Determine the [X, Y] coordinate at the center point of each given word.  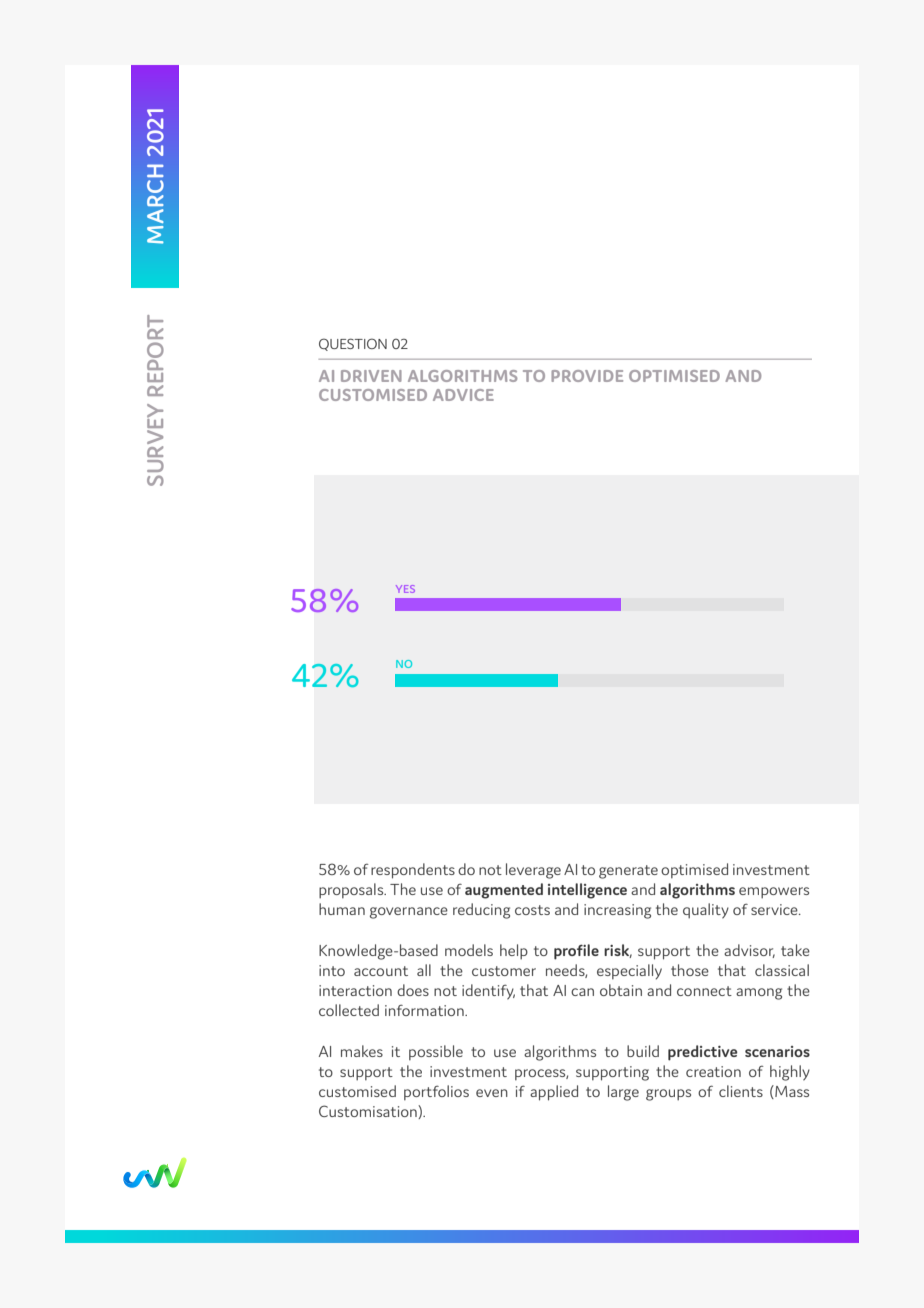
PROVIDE [587, 376]
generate [628, 872]
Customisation [369, 1112]
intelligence [587, 891]
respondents [413, 871]
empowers [774, 893]
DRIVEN [371, 376]
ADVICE [463, 395]
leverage [533, 871]
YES [405, 589]
